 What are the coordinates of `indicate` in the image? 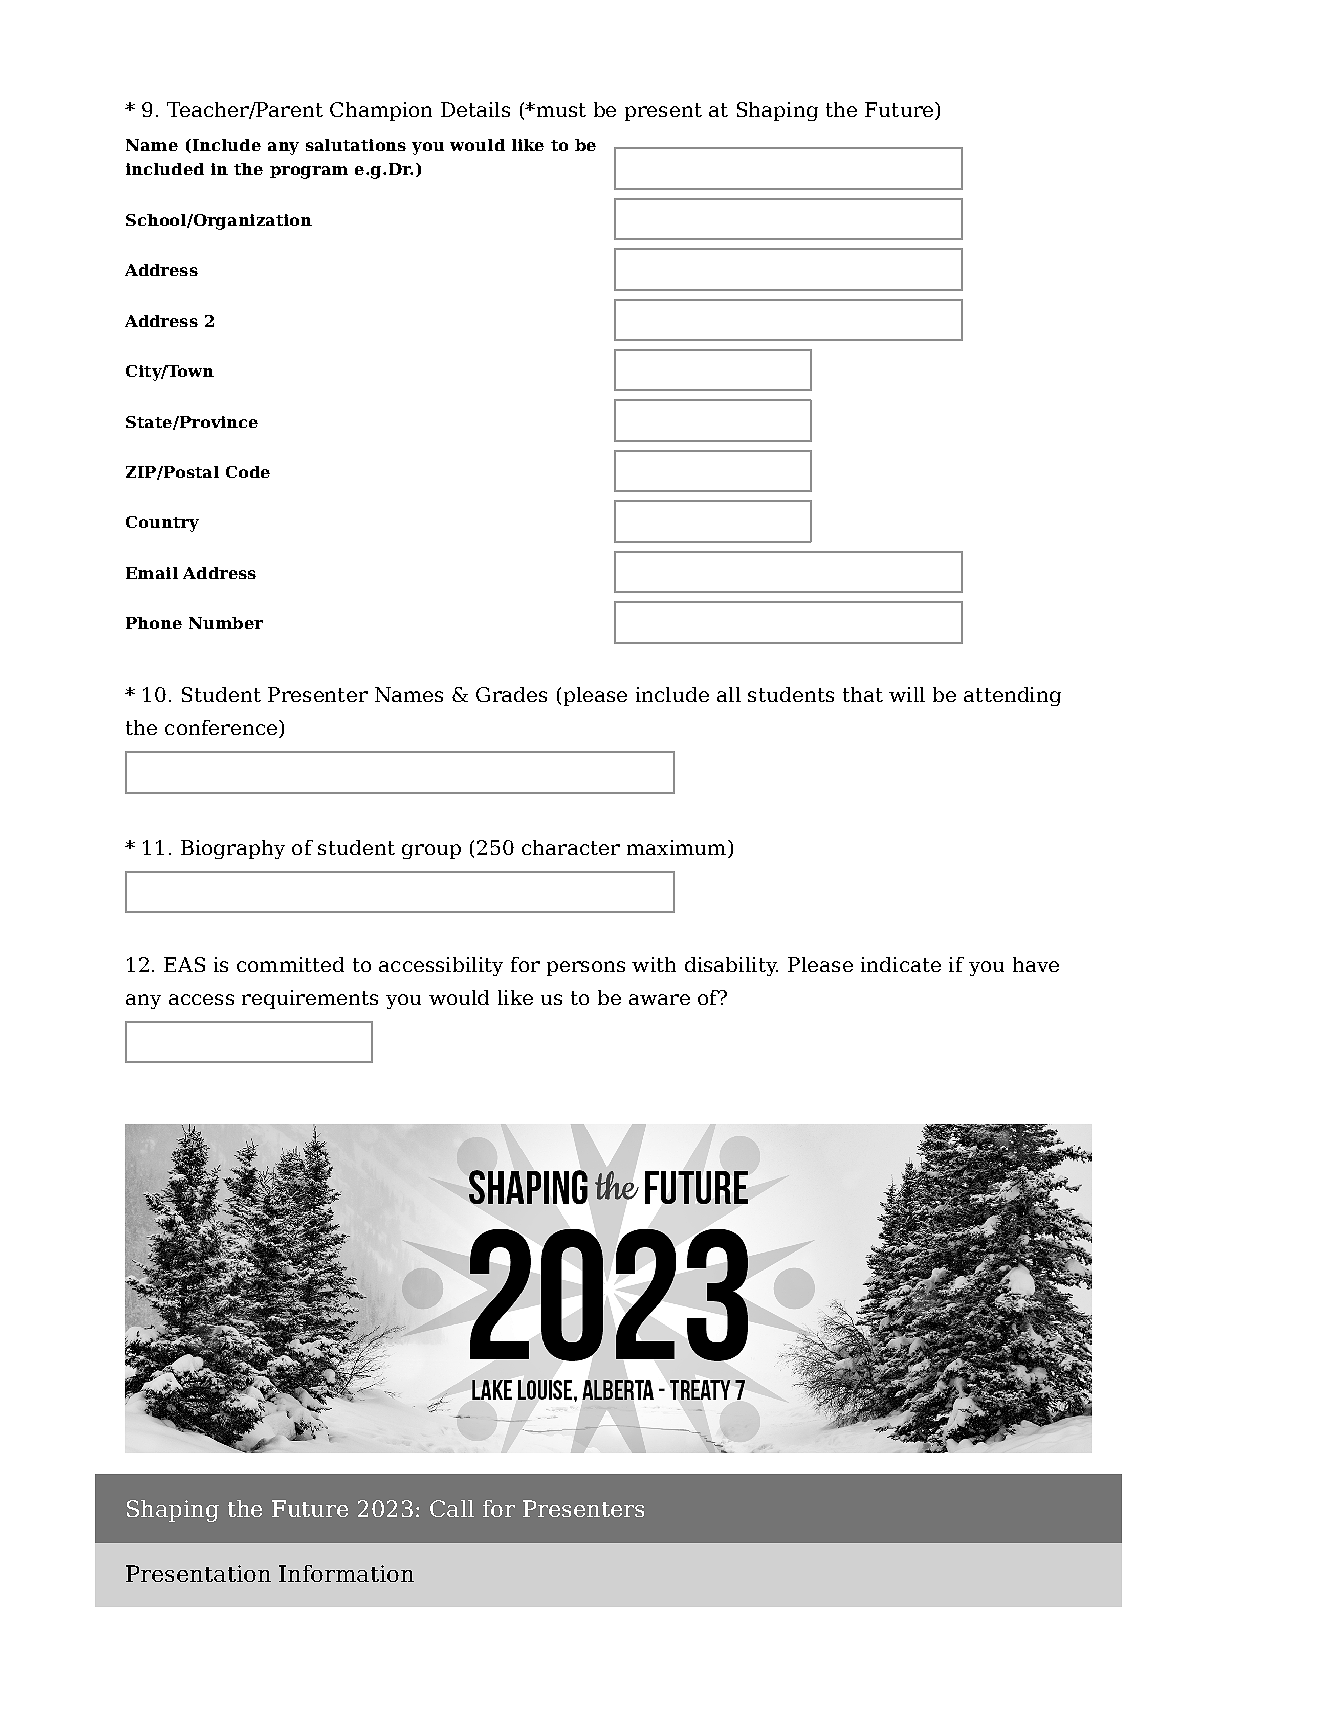 It's located at (901, 964).
